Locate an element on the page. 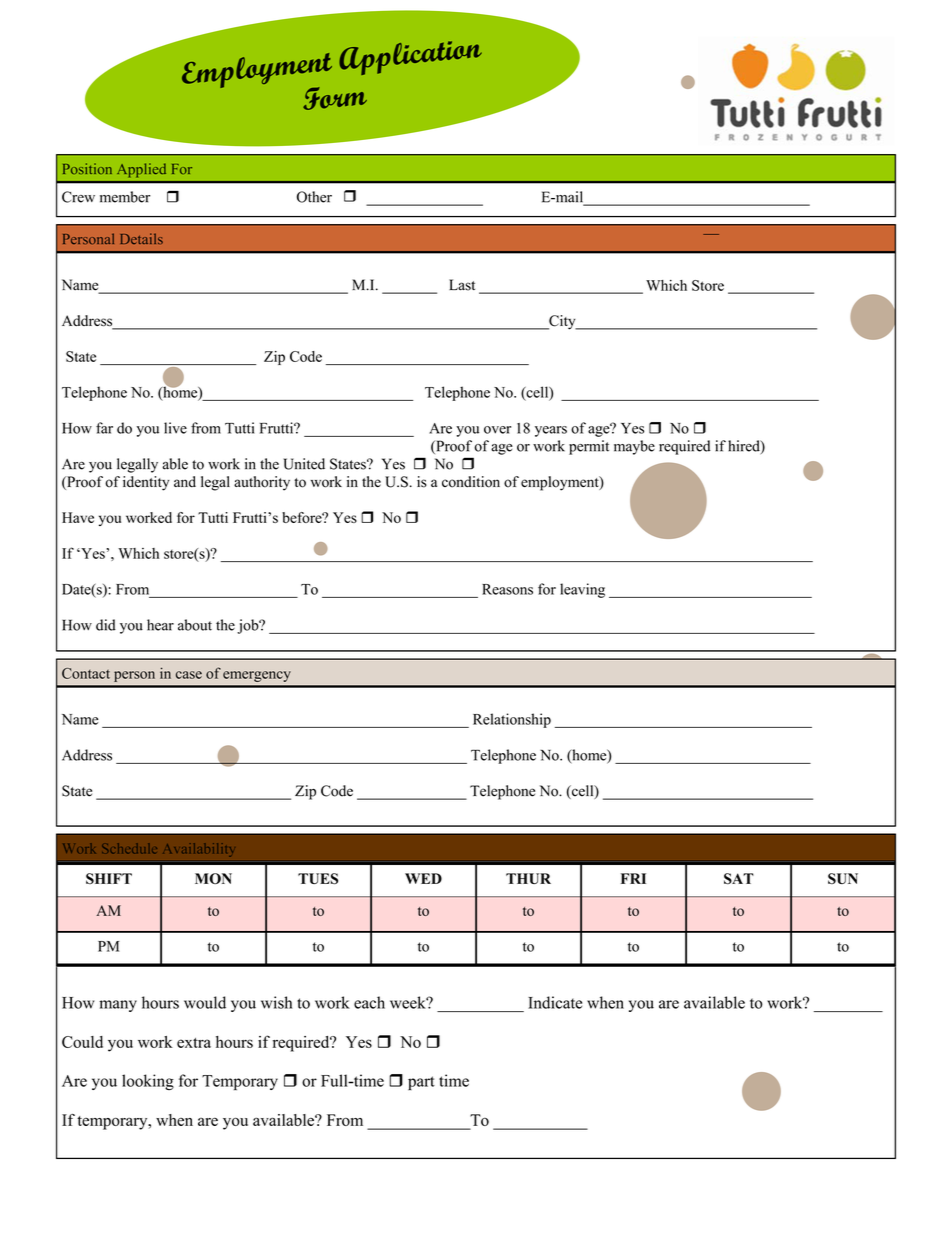 The image size is (952, 1233). Availability is located at coordinates (200, 848).
